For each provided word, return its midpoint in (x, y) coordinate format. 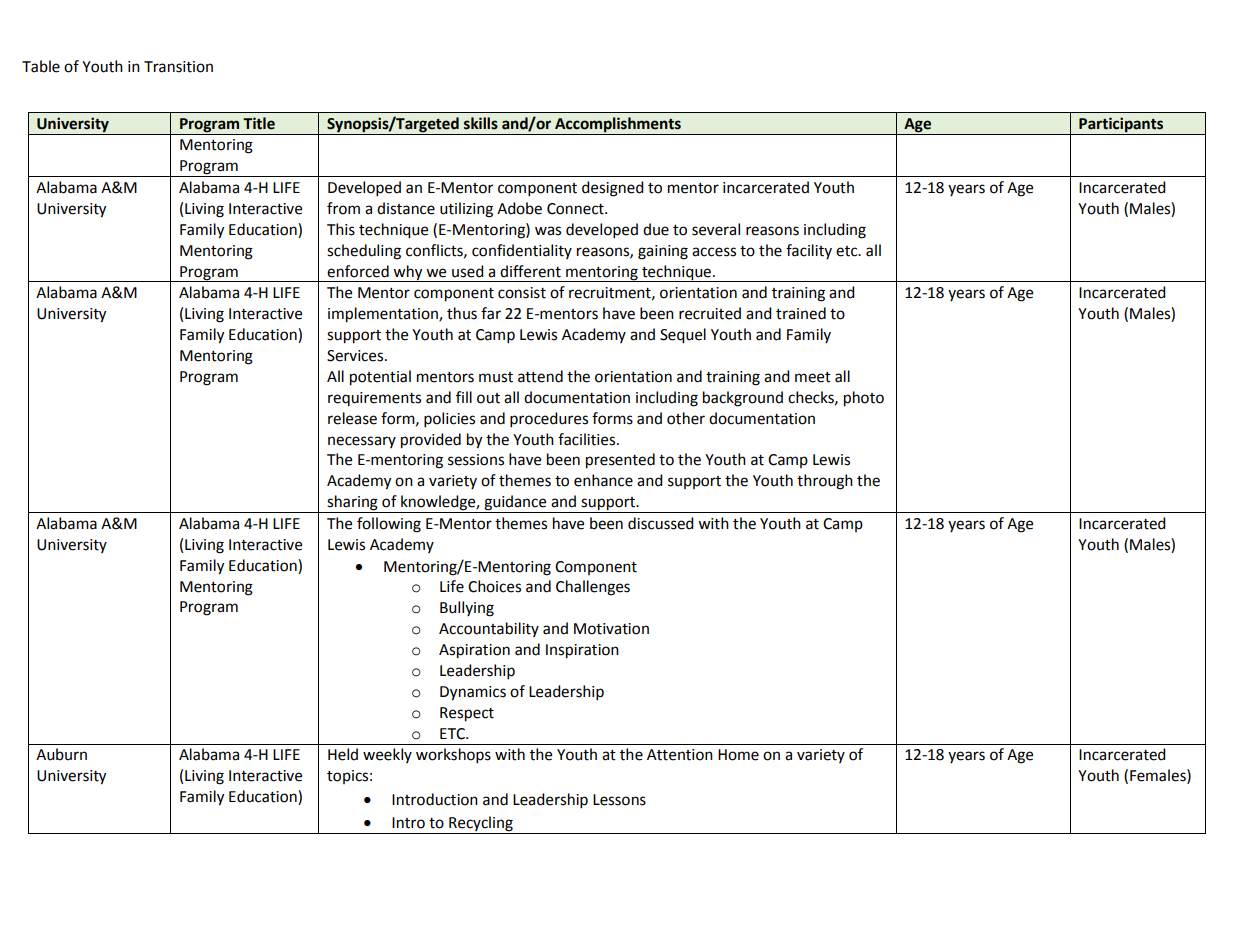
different (530, 271)
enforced (358, 271)
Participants (1121, 124)
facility (809, 251)
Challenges (593, 588)
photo (864, 399)
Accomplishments (618, 124)
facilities (588, 439)
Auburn (61, 754)
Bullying (467, 609)
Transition (178, 67)
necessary (362, 442)
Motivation (611, 629)
